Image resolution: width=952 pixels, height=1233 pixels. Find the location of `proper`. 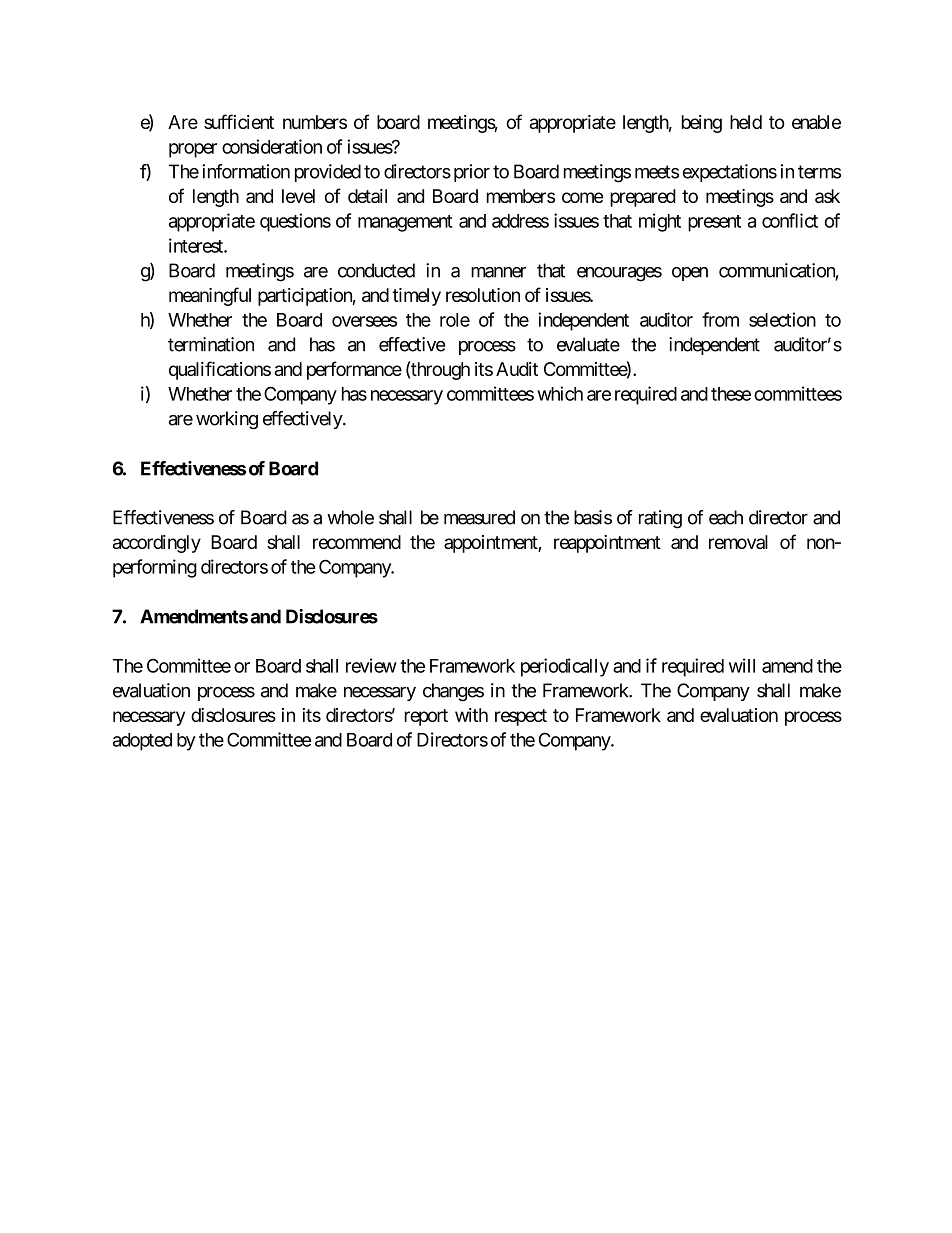

proper is located at coordinates (193, 150).
